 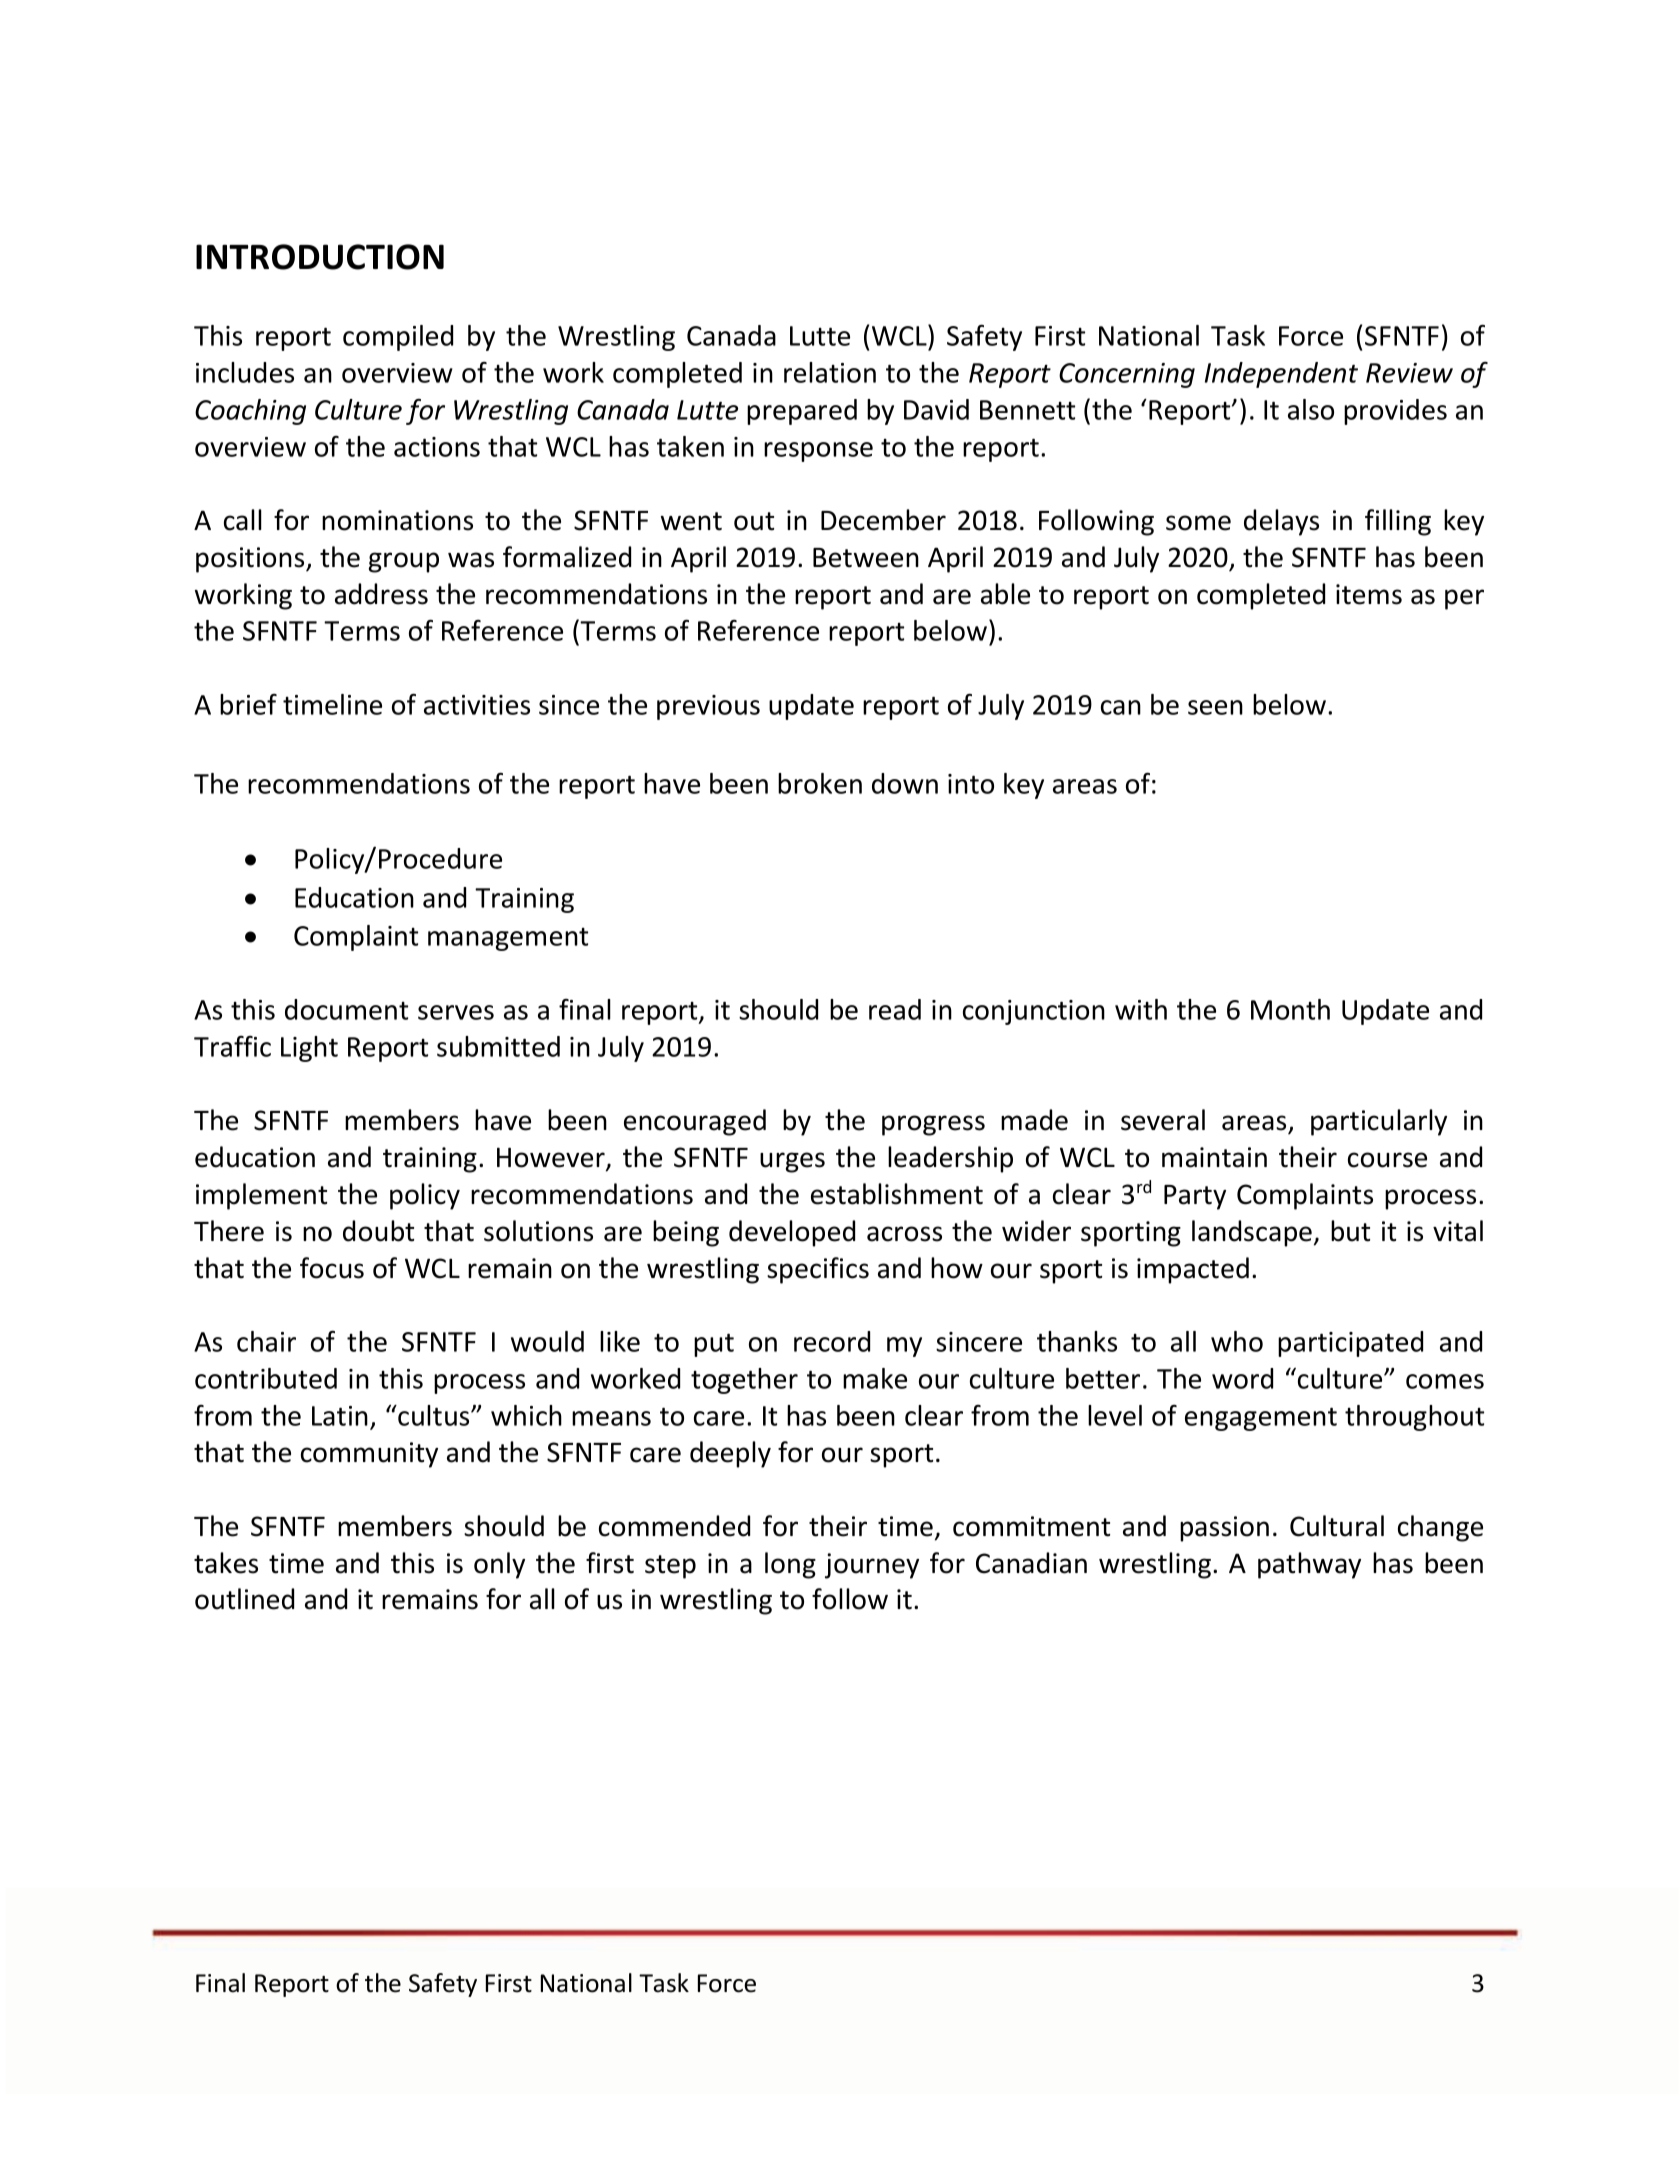 What do you see at coordinates (508, 939) in the screenshot?
I see `management` at bounding box center [508, 939].
